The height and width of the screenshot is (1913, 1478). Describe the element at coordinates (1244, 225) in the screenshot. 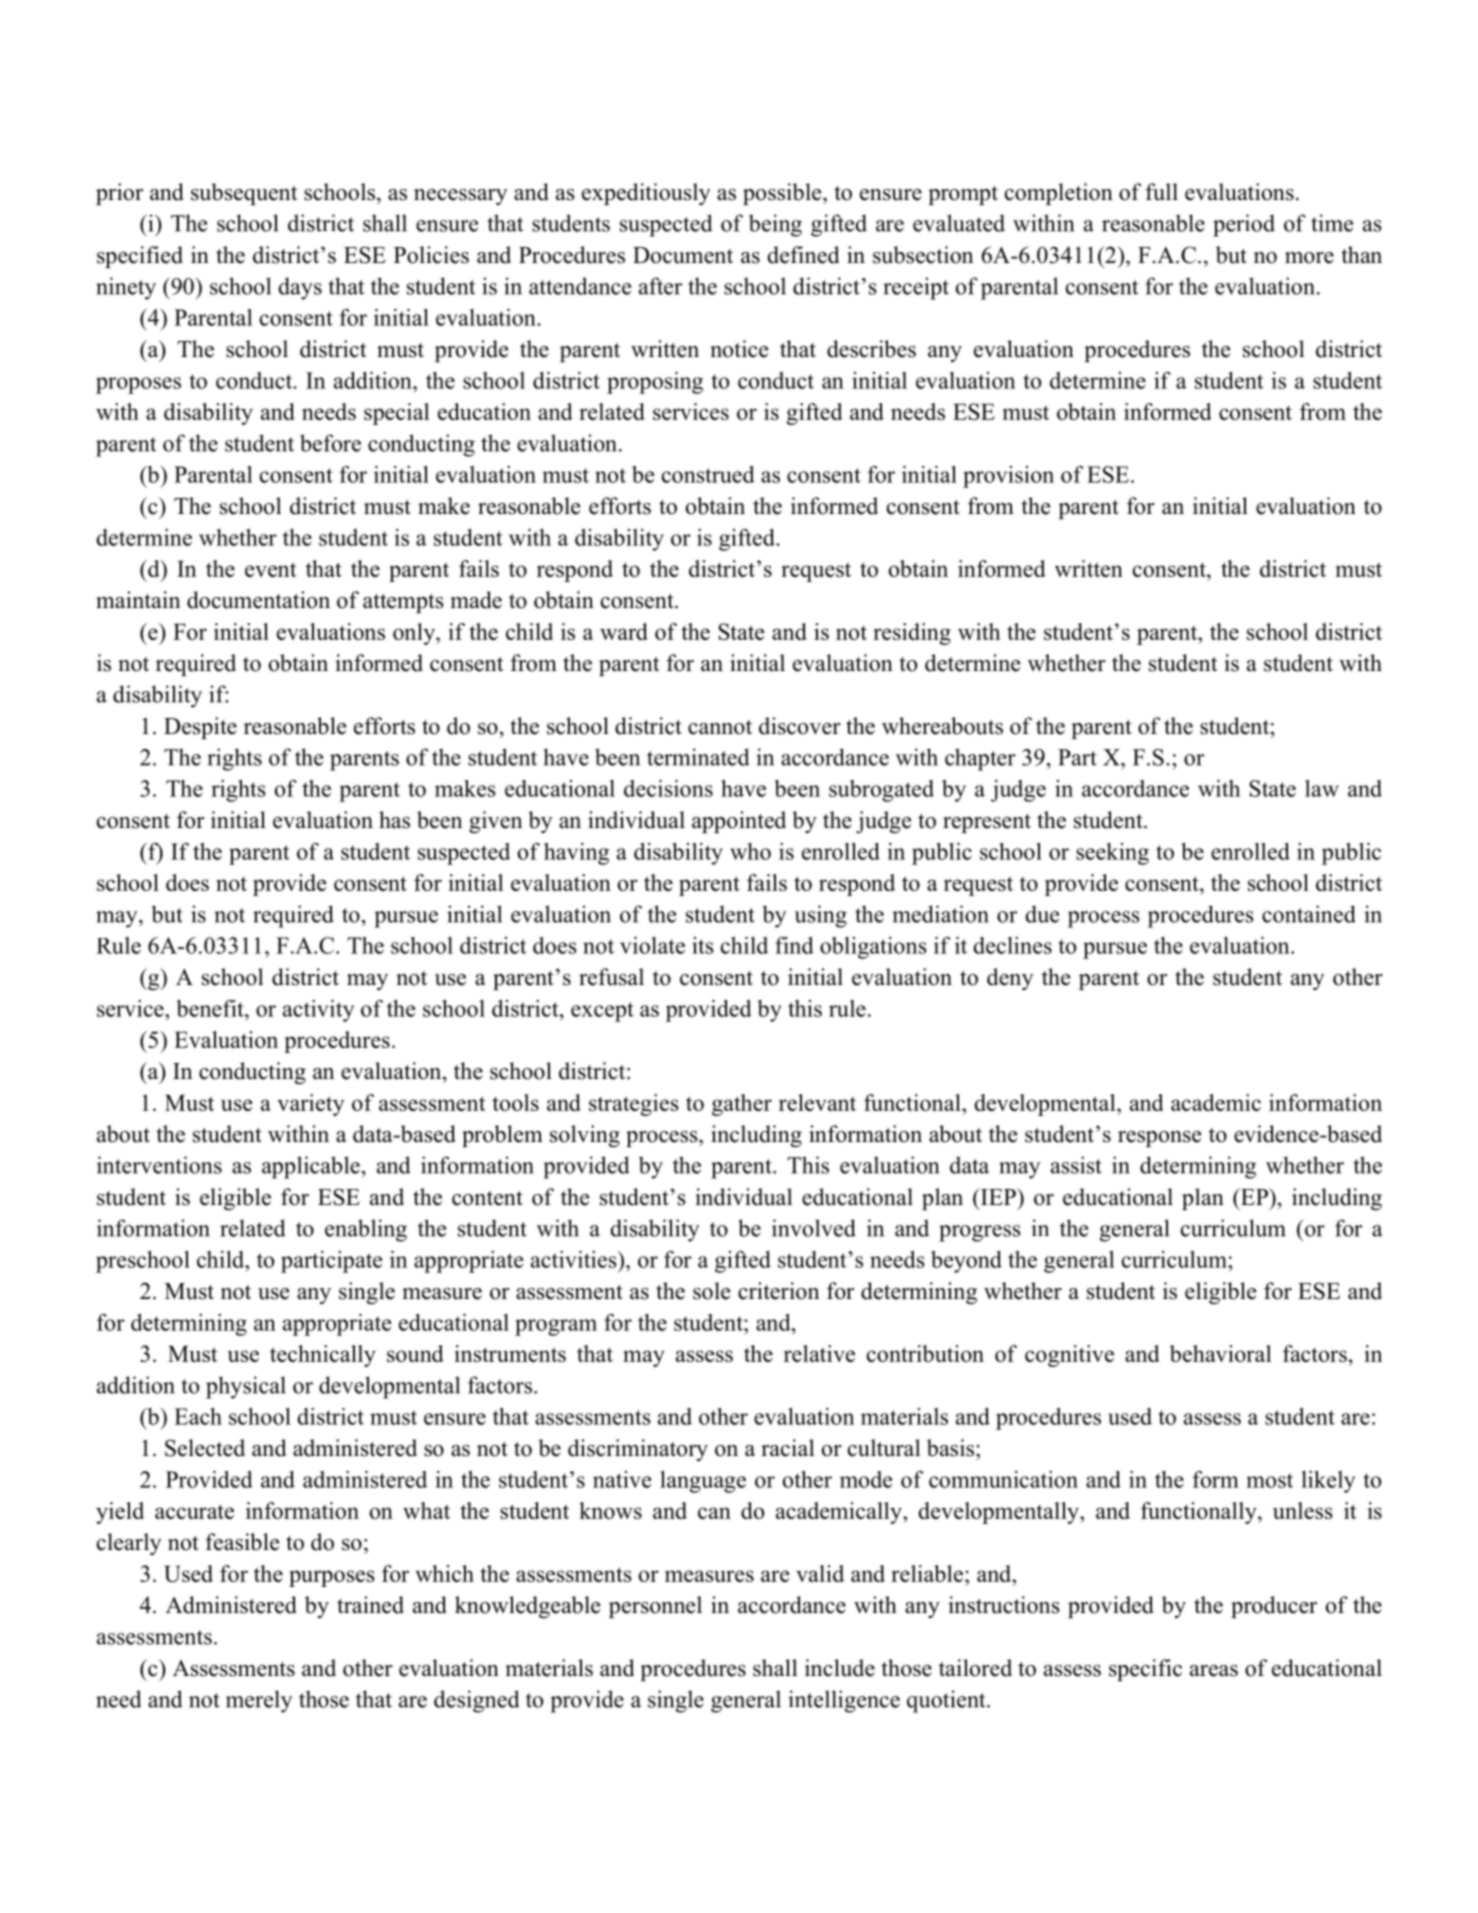

I see `period` at that location.
